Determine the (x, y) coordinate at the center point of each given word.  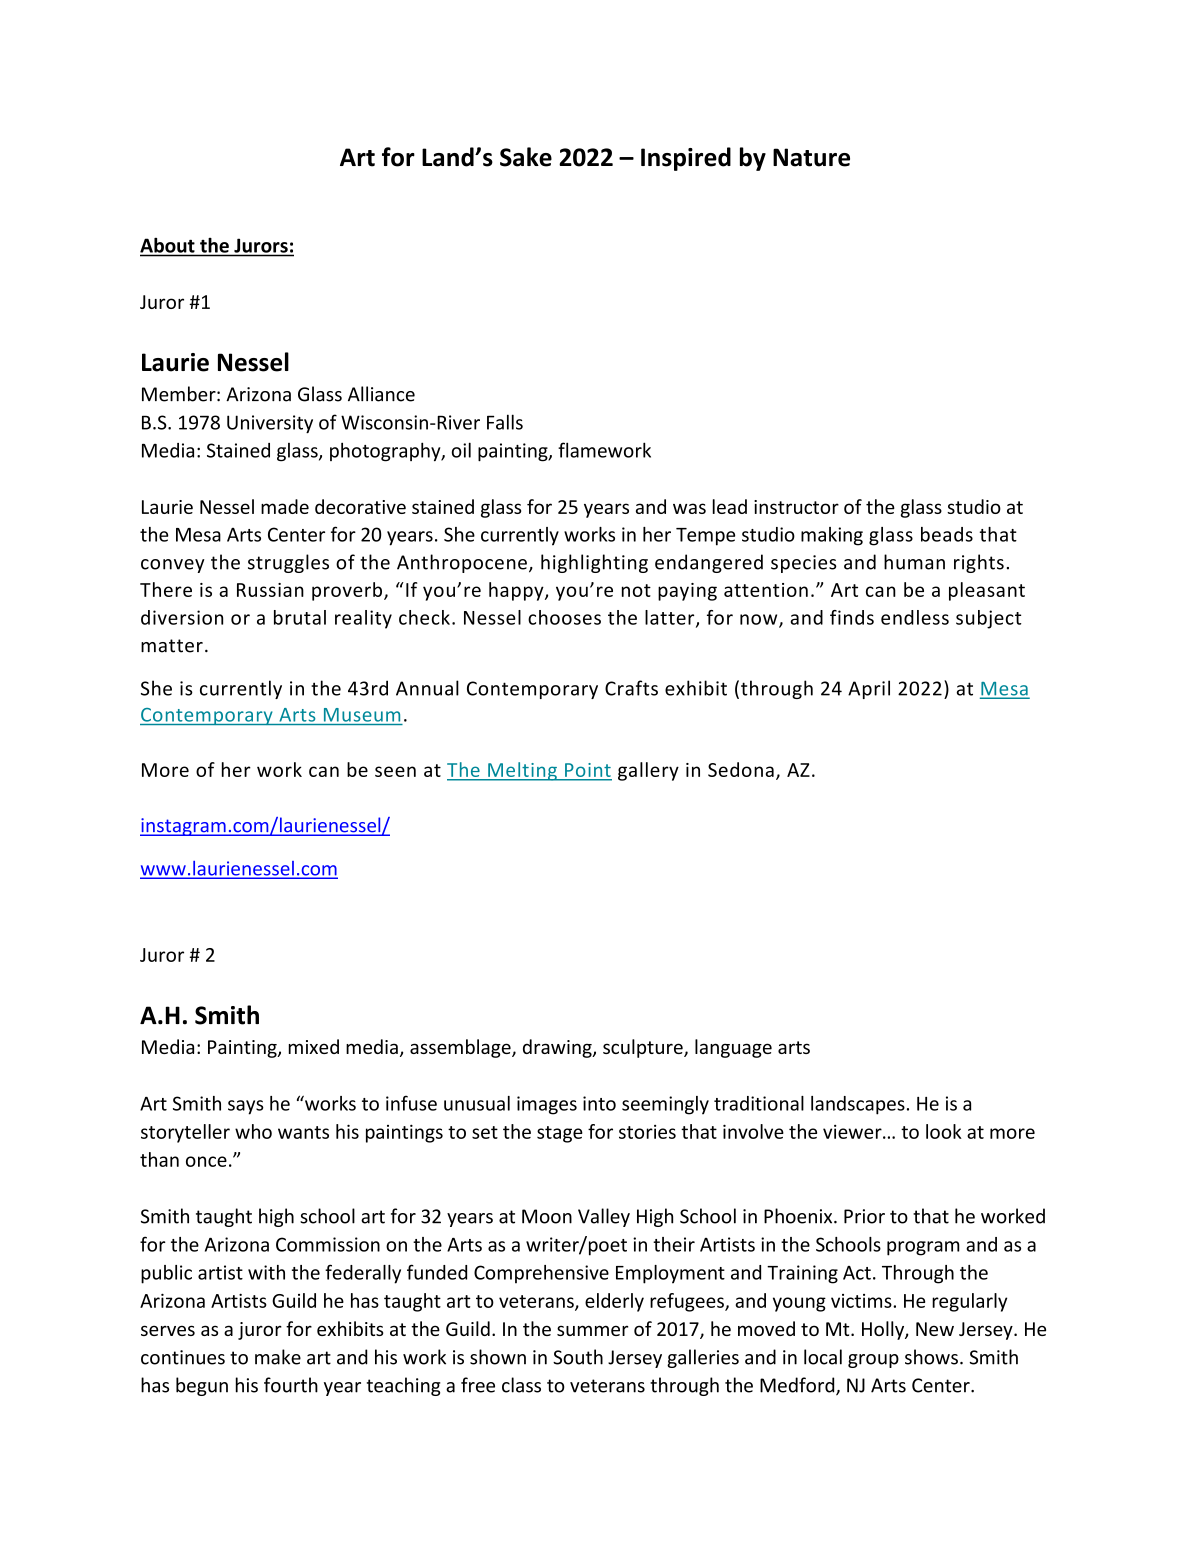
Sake (526, 157)
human (914, 562)
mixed (314, 1046)
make (278, 1357)
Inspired (686, 159)
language (733, 1048)
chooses (564, 617)
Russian (270, 590)
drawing (558, 1048)
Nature (811, 157)
